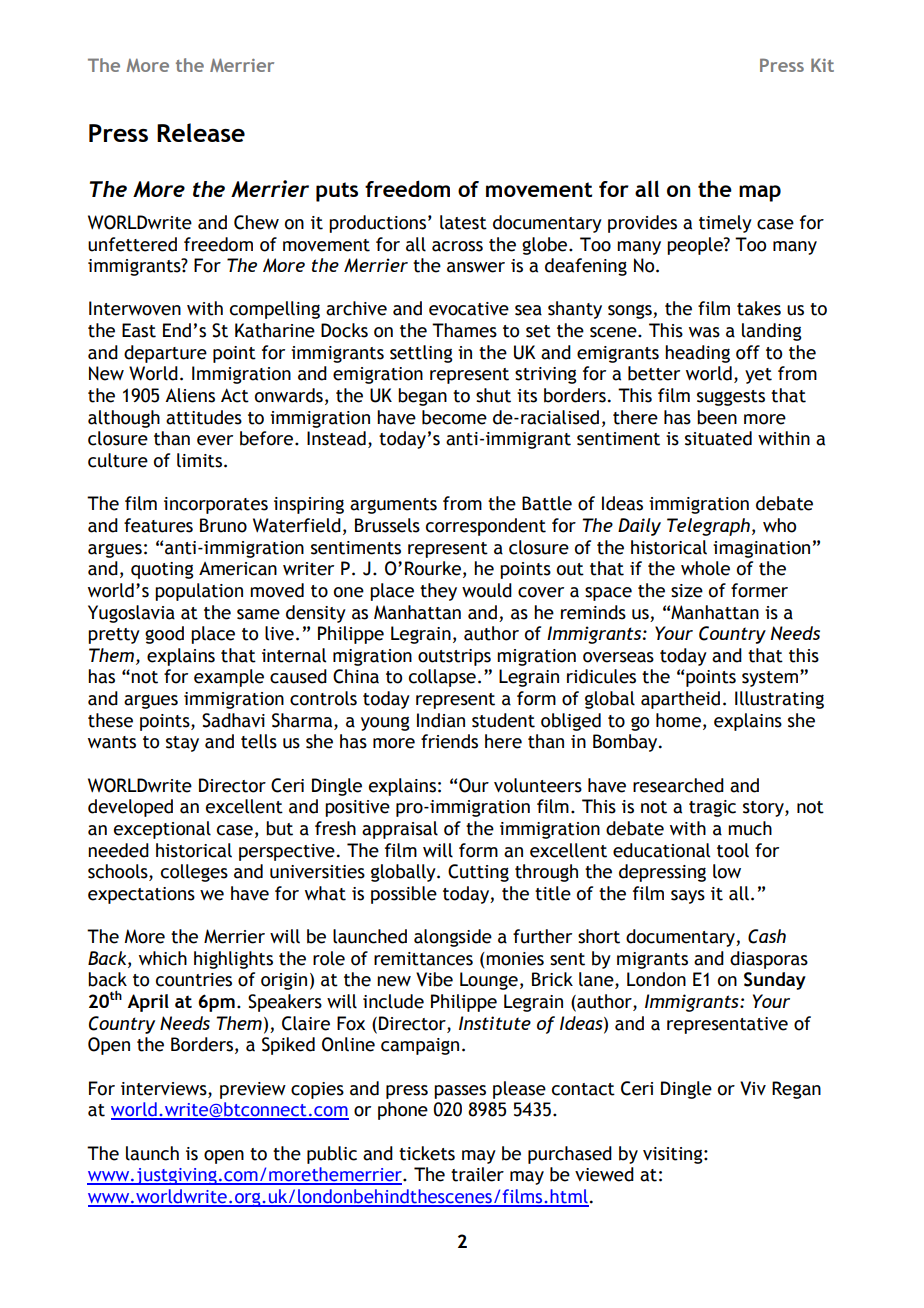 Image resolution: width=924 pixels, height=1308 pixels. I want to click on interviews, so click(165, 1089).
